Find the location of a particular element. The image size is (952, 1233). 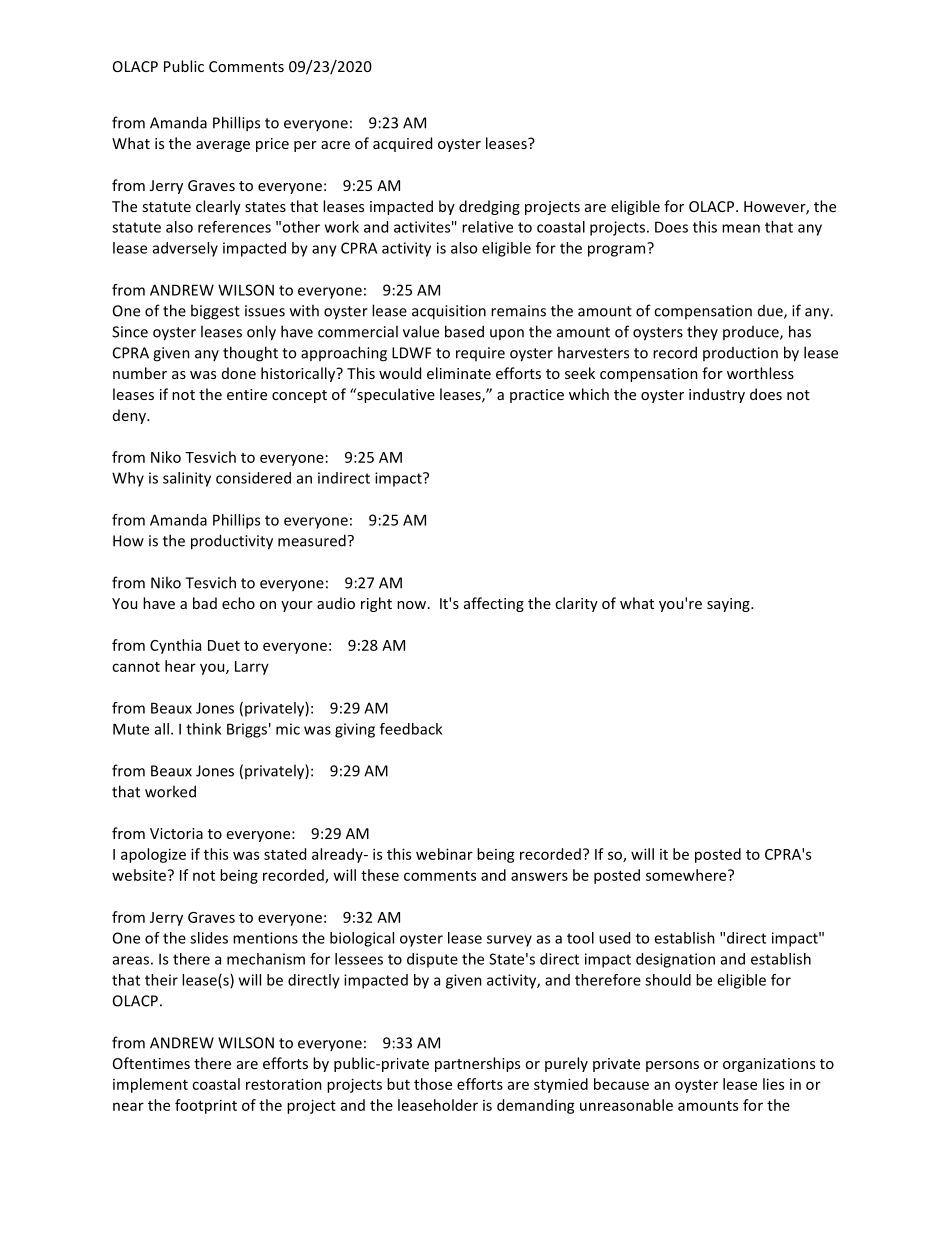

think is located at coordinates (203, 729).
